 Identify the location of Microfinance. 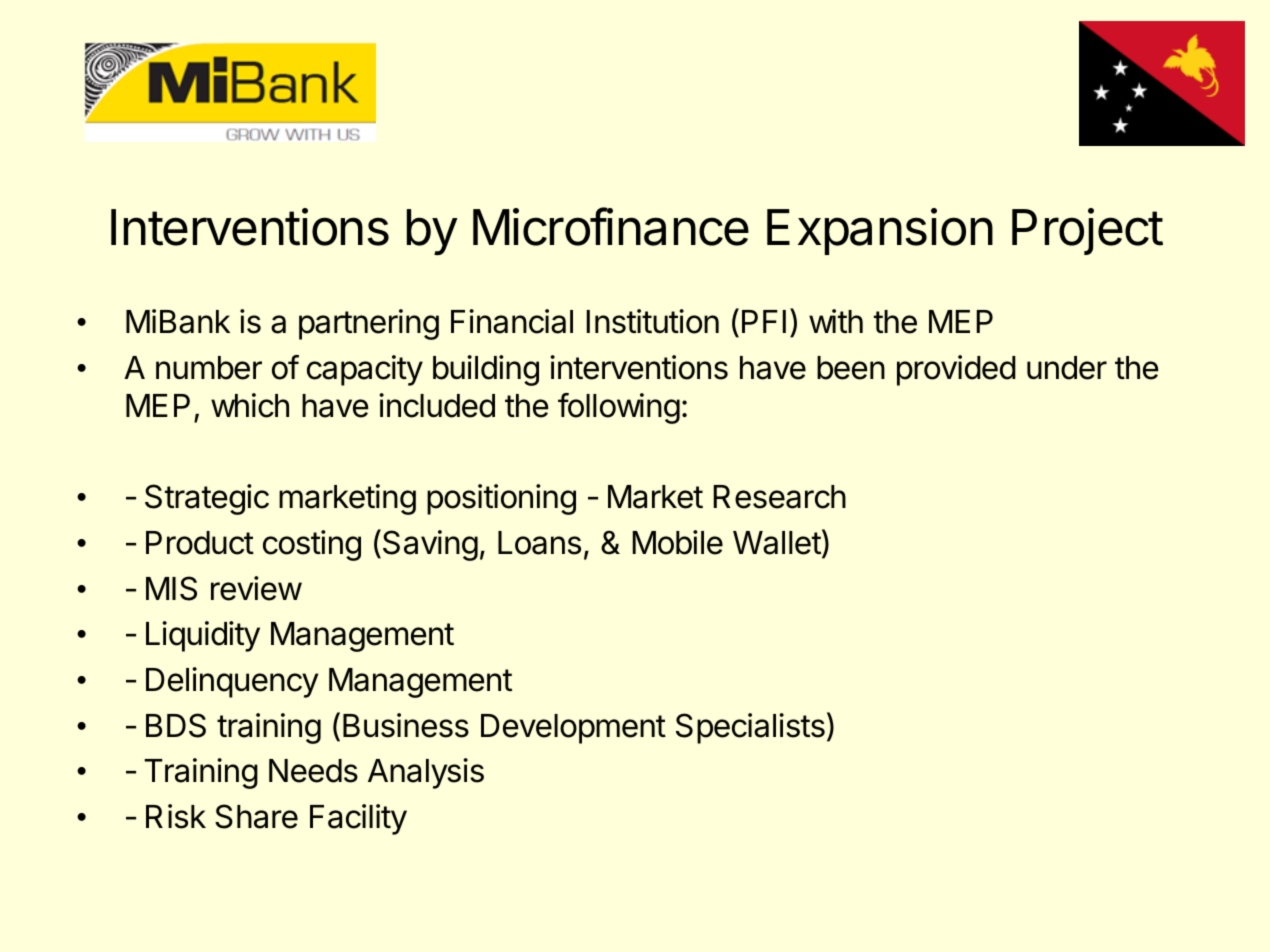
(611, 226).
